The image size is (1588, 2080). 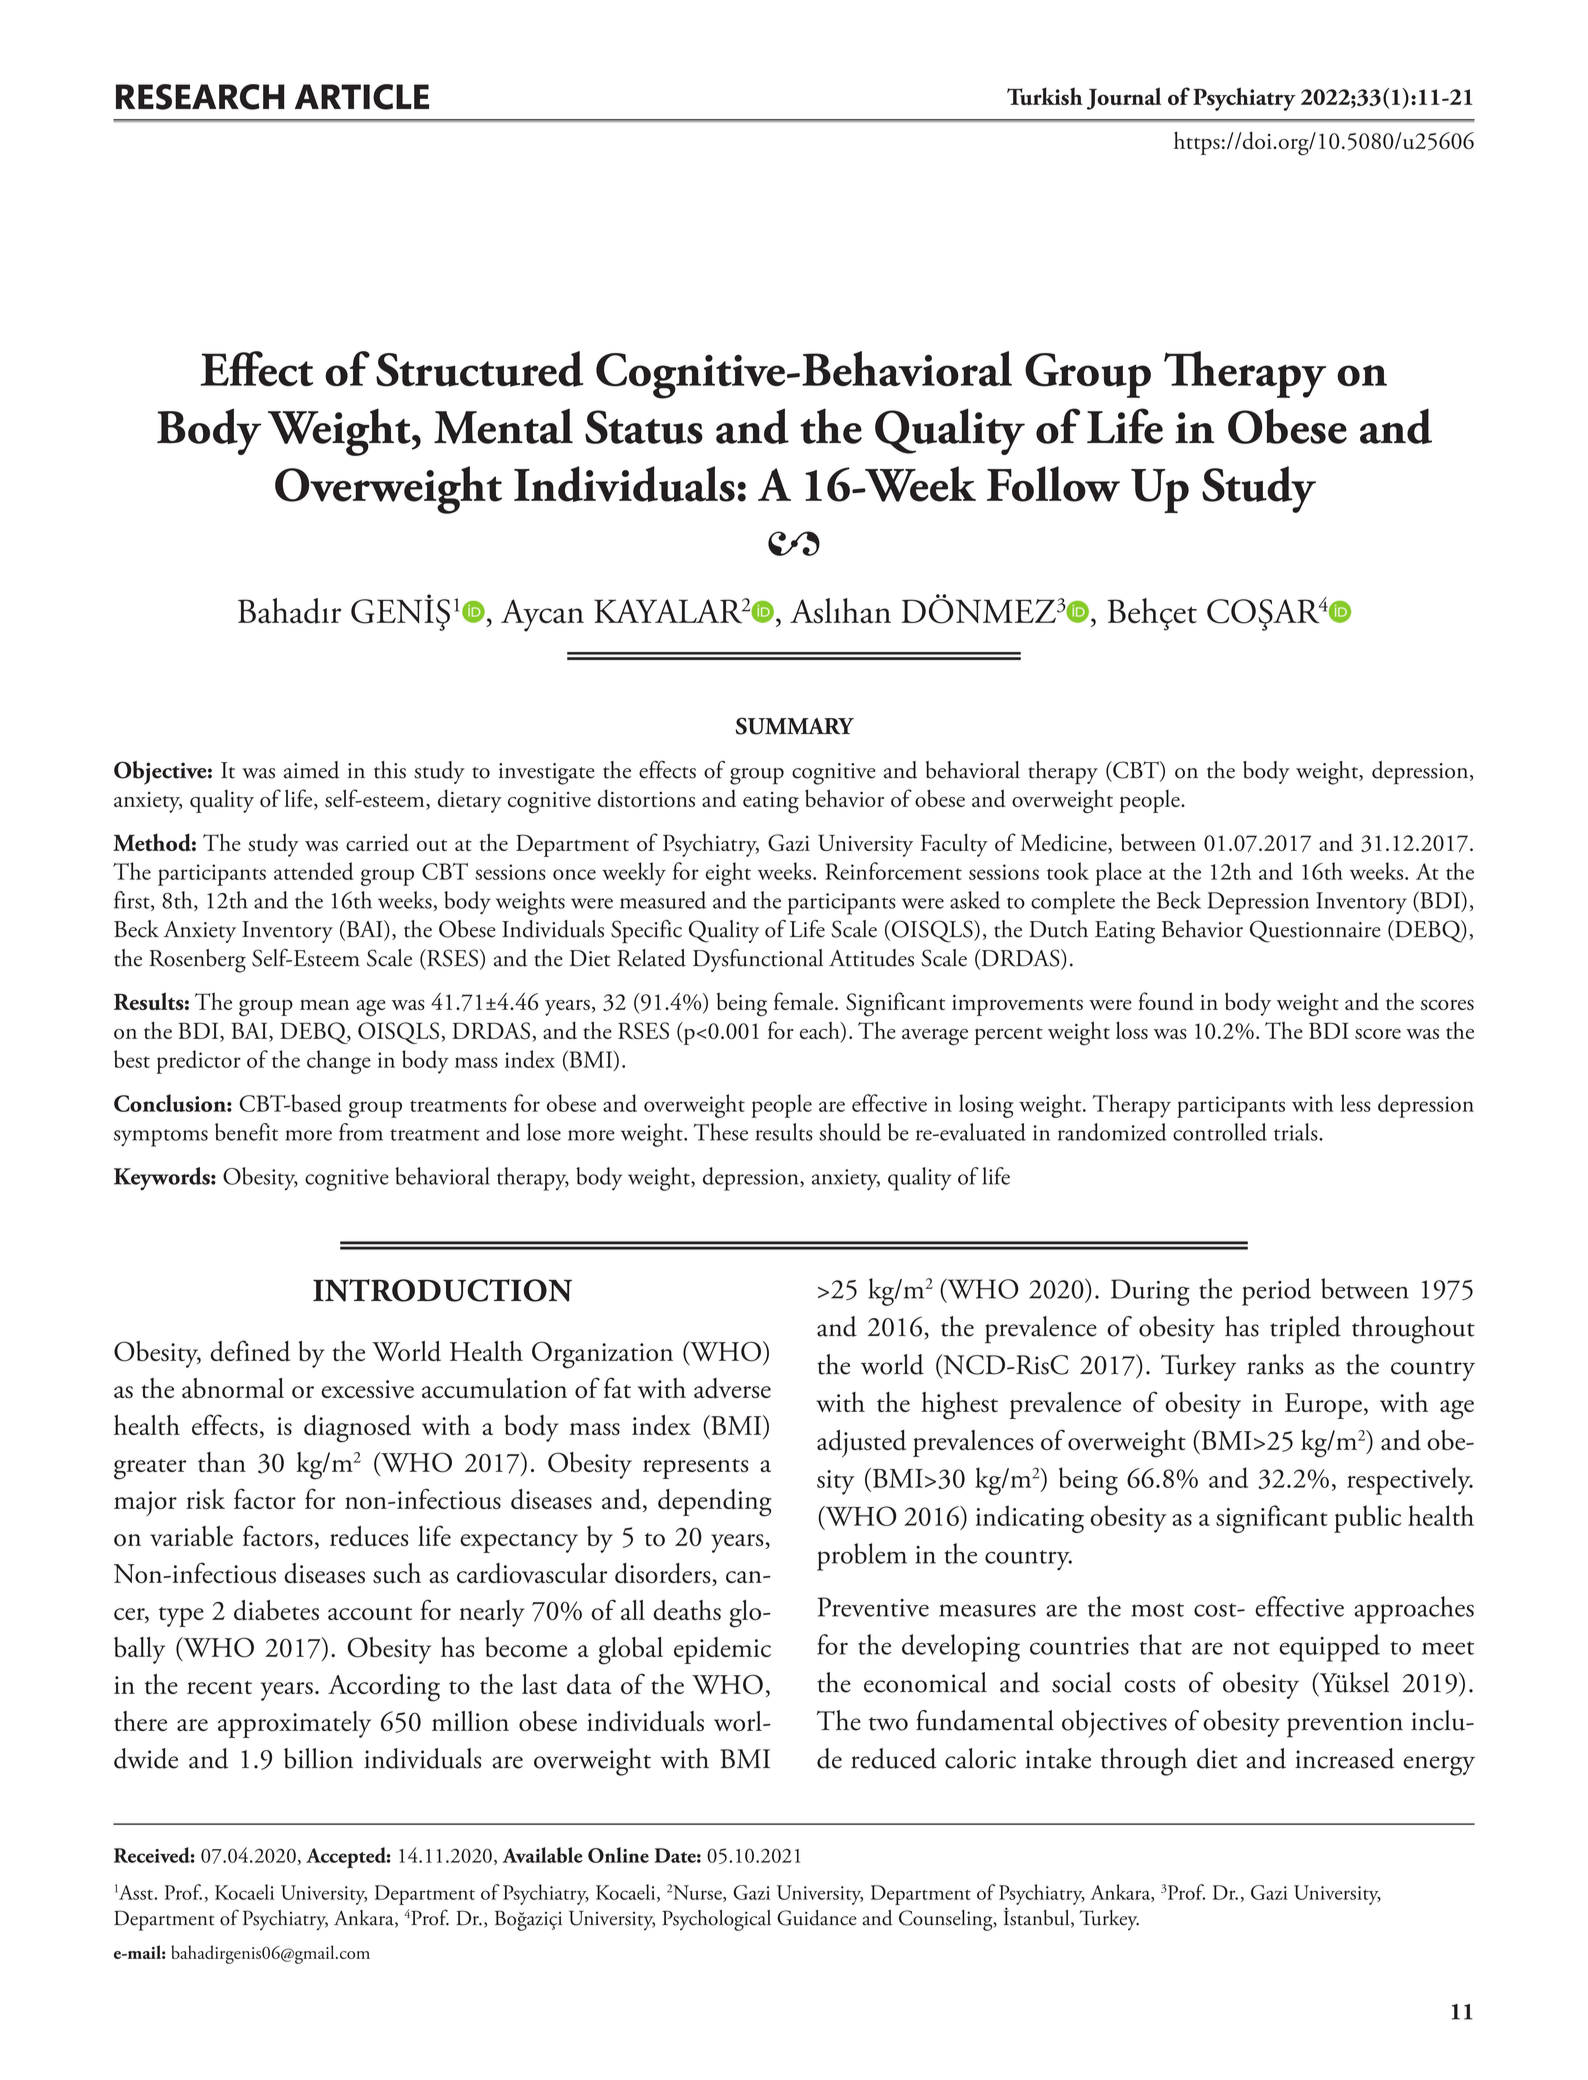 I want to click on Follow, so click(x=1053, y=484).
